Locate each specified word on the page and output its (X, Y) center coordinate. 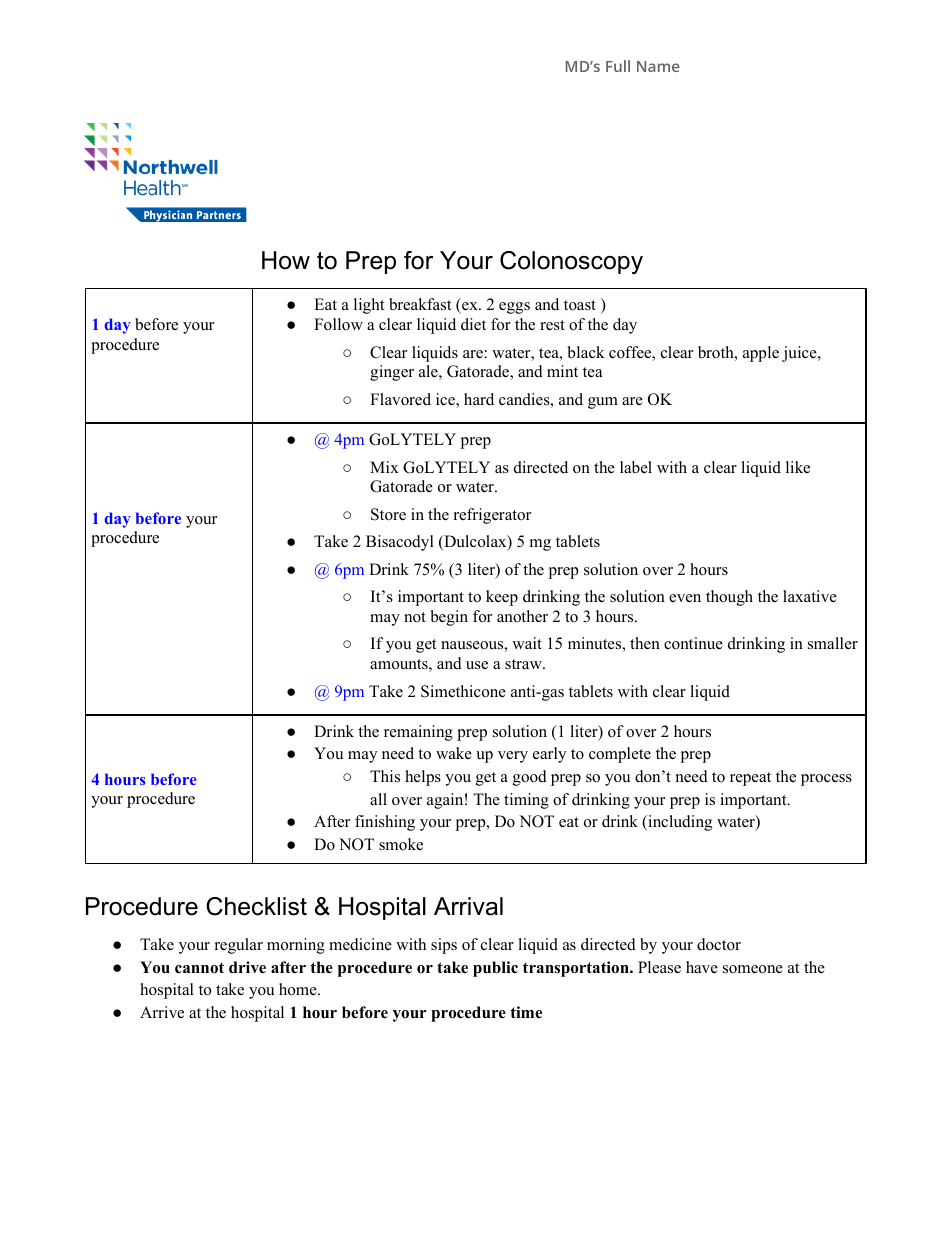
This (385, 776)
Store (388, 514)
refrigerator (492, 516)
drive (247, 967)
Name (658, 66)
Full (618, 66)
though (729, 598)
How (286, 260)
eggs (514, 308)
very (513, 757)
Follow (338, 324)
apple (761, 354)
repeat (750, 779)
